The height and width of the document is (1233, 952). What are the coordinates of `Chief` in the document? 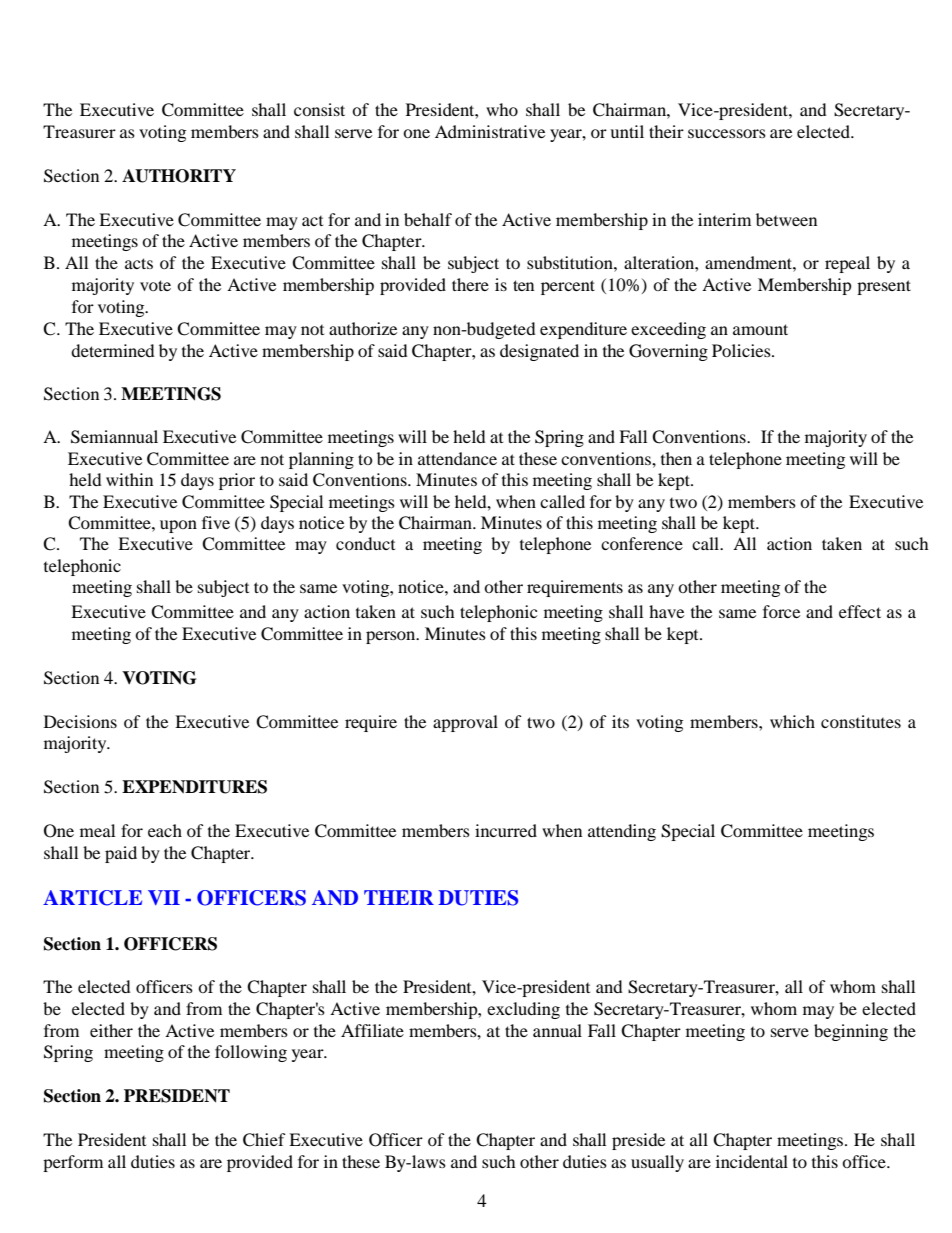 It's located at (264, 1140).
